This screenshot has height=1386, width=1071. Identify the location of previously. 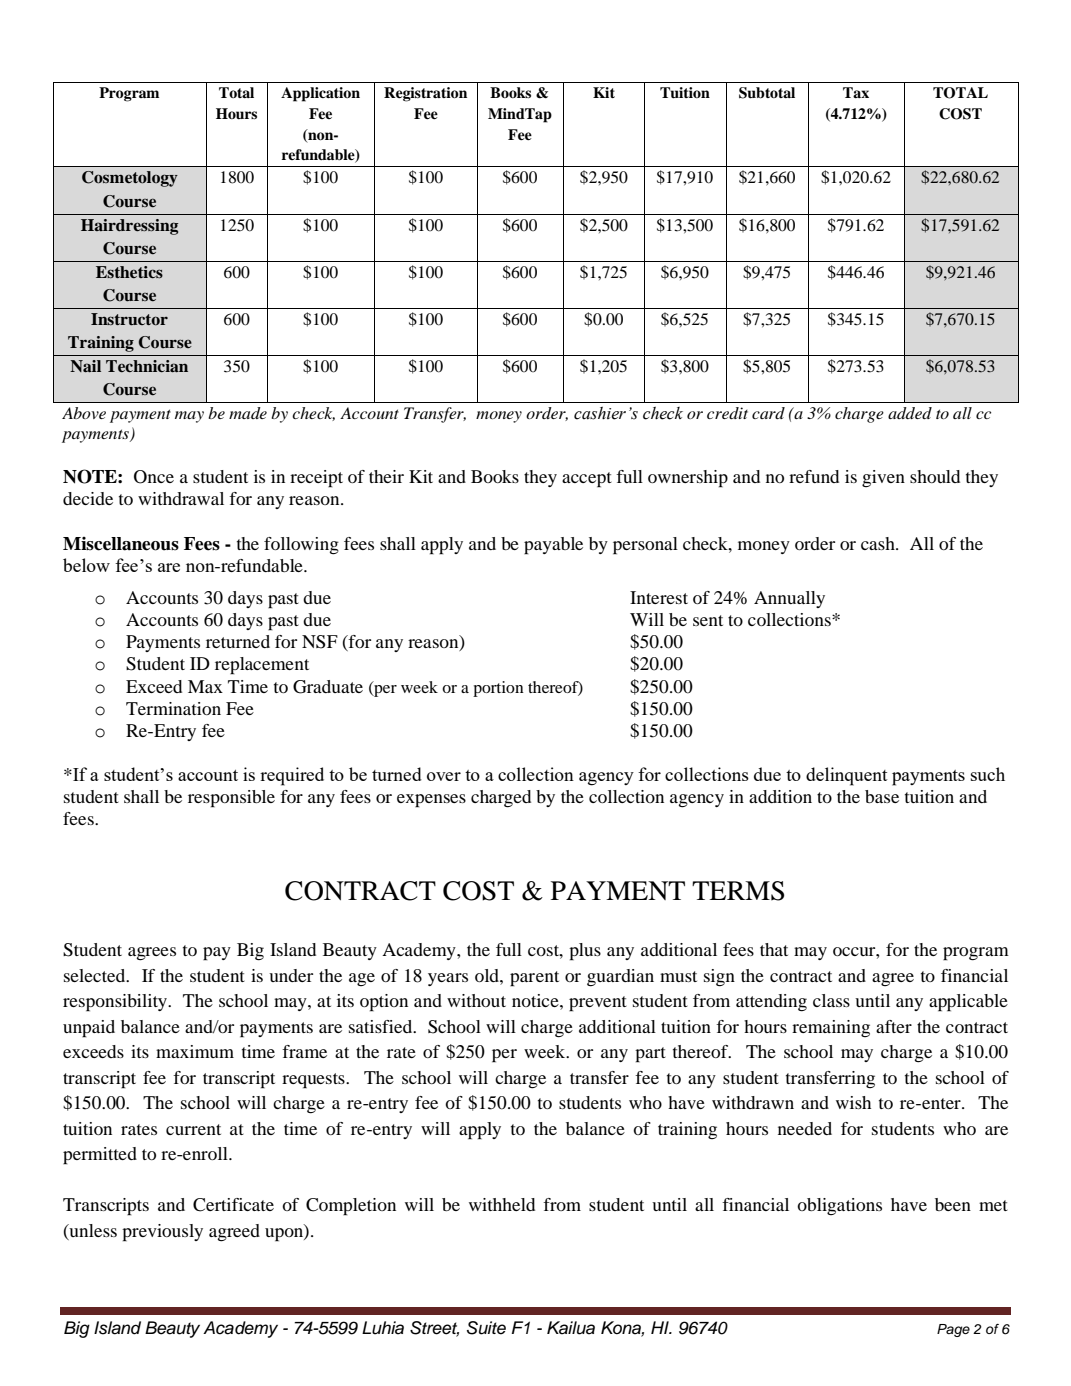
(162, 1233).
